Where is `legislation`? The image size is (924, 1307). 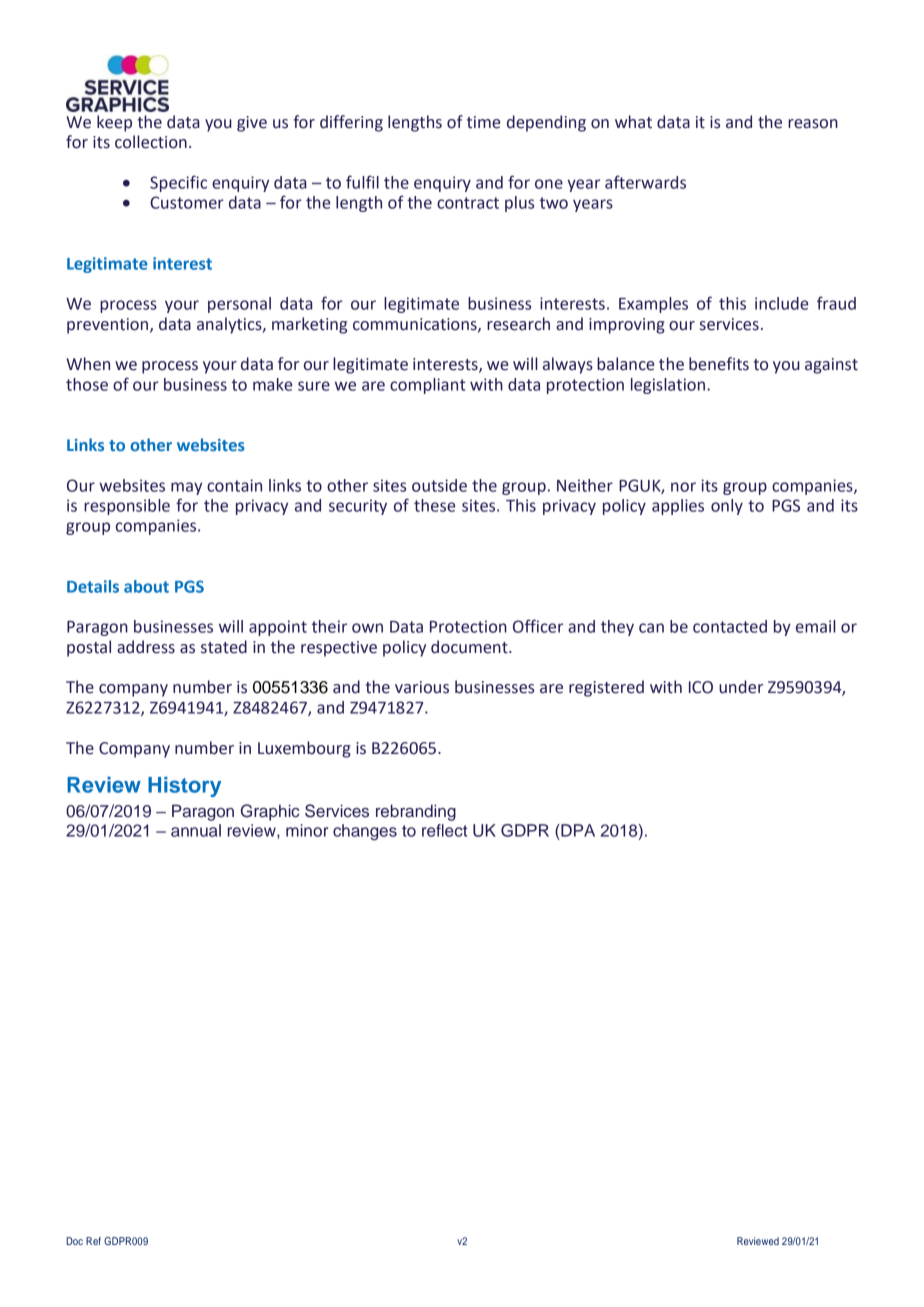 legislation is located at coordinates (668, 386).
